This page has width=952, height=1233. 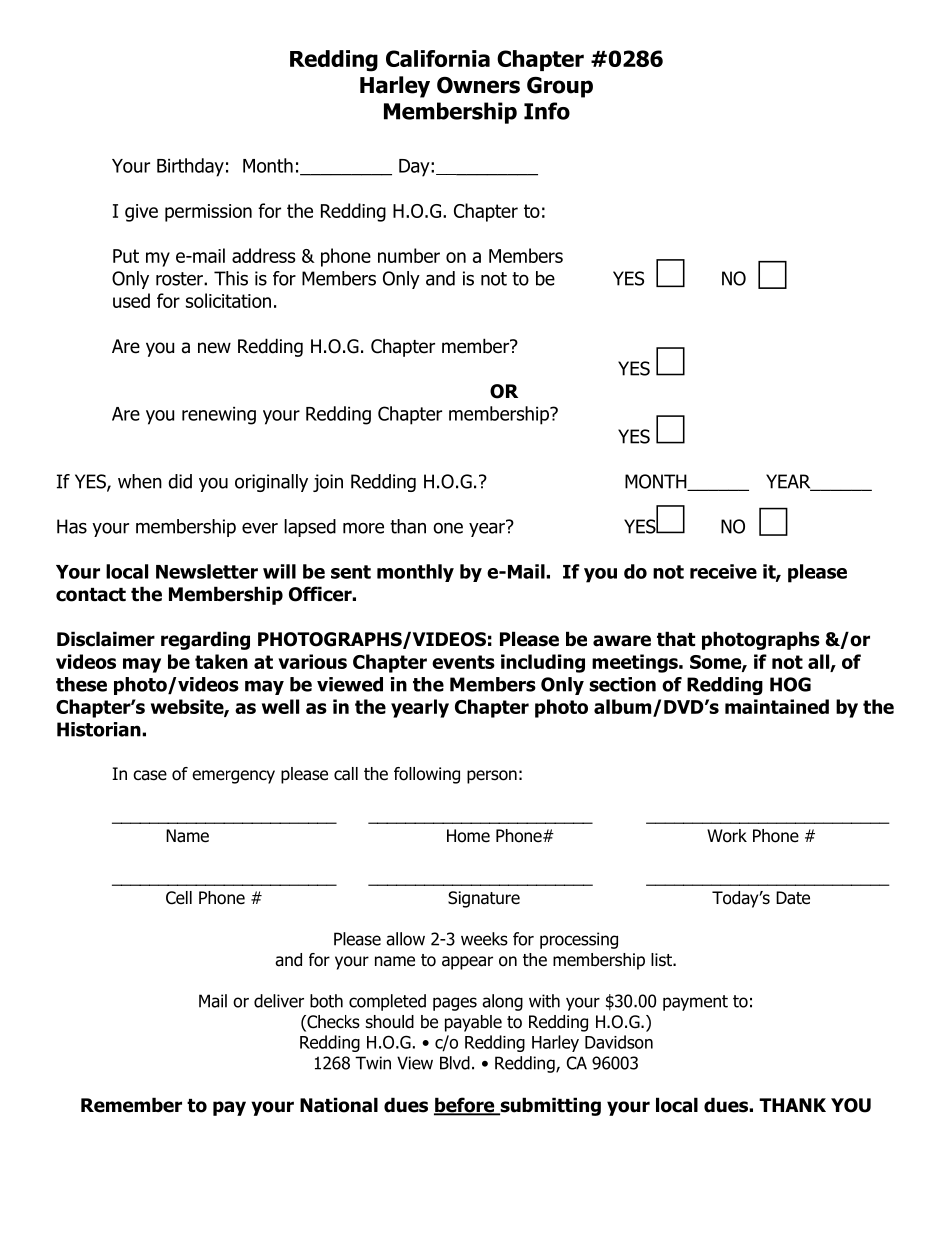 What do you see at coordinates (727, 836) in the page?
I see `Work` at bounding box center [727, 836].
